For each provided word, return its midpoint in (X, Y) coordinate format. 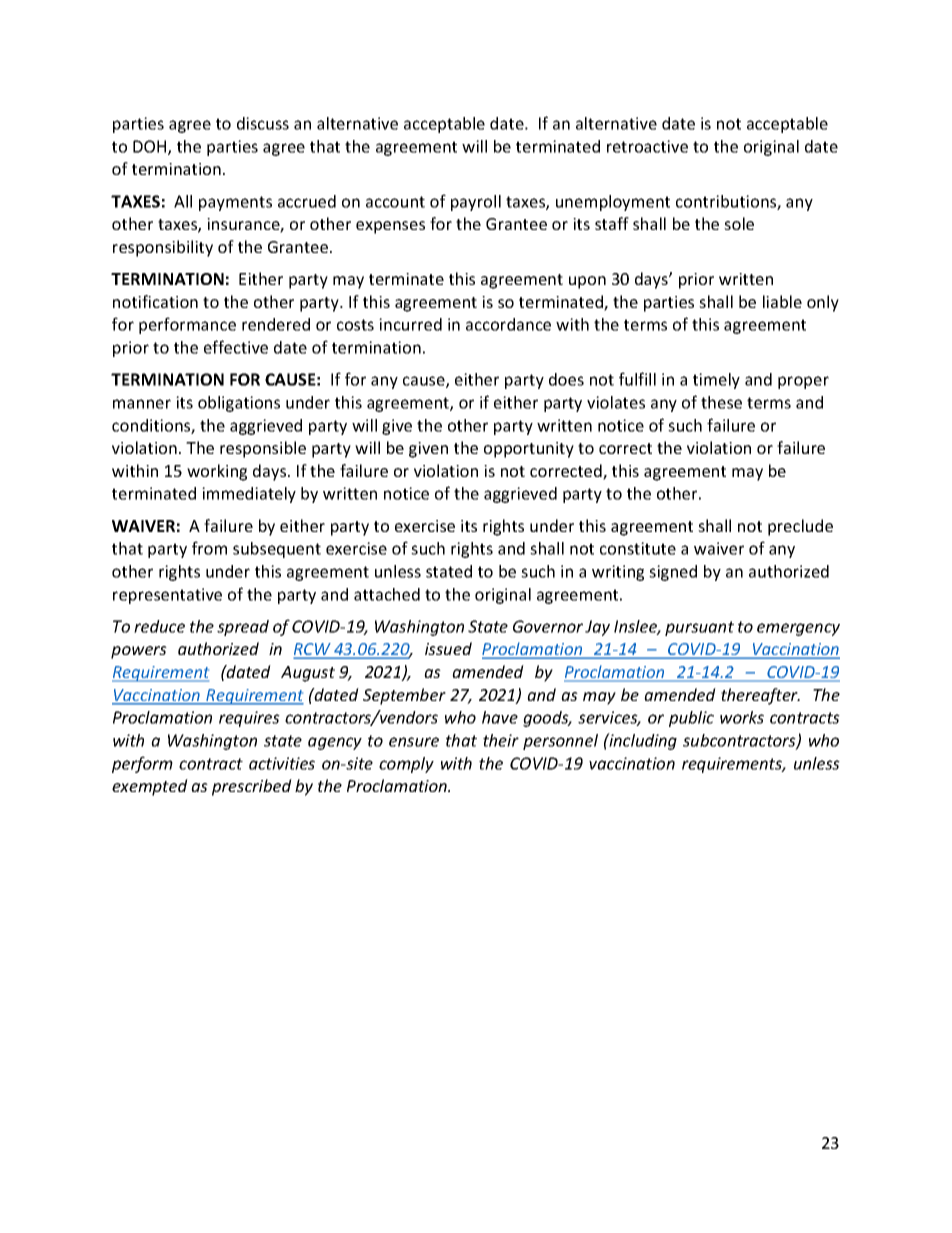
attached (387, 594)
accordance (508, 324)
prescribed (252, 787)
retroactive (647, 146)
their (501, 740)
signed (673, 573)
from (209, 548)
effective (236, 347)
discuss (263, 123)
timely (716, 381)
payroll (476, 203)
